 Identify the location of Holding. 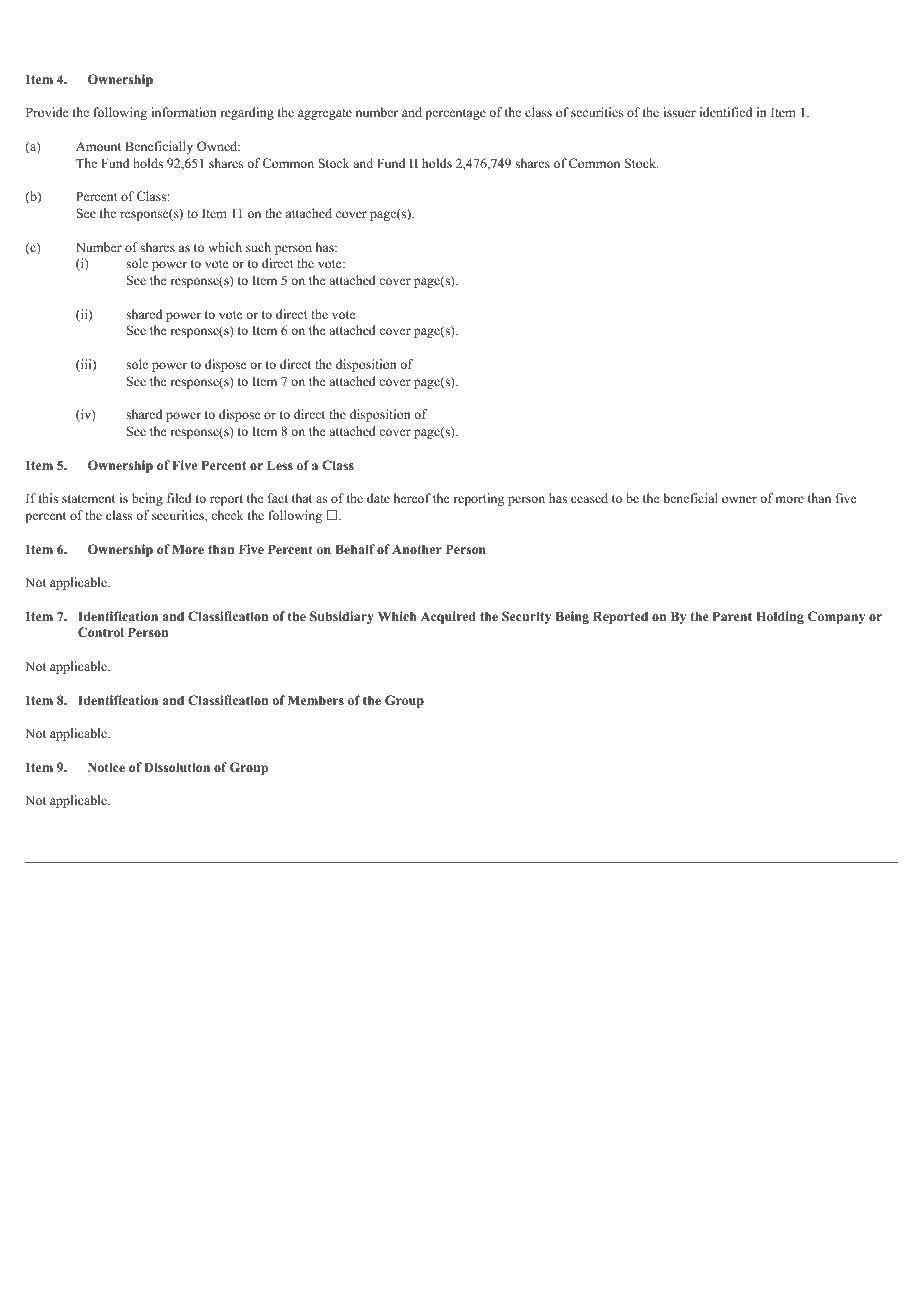
(780, 617).
